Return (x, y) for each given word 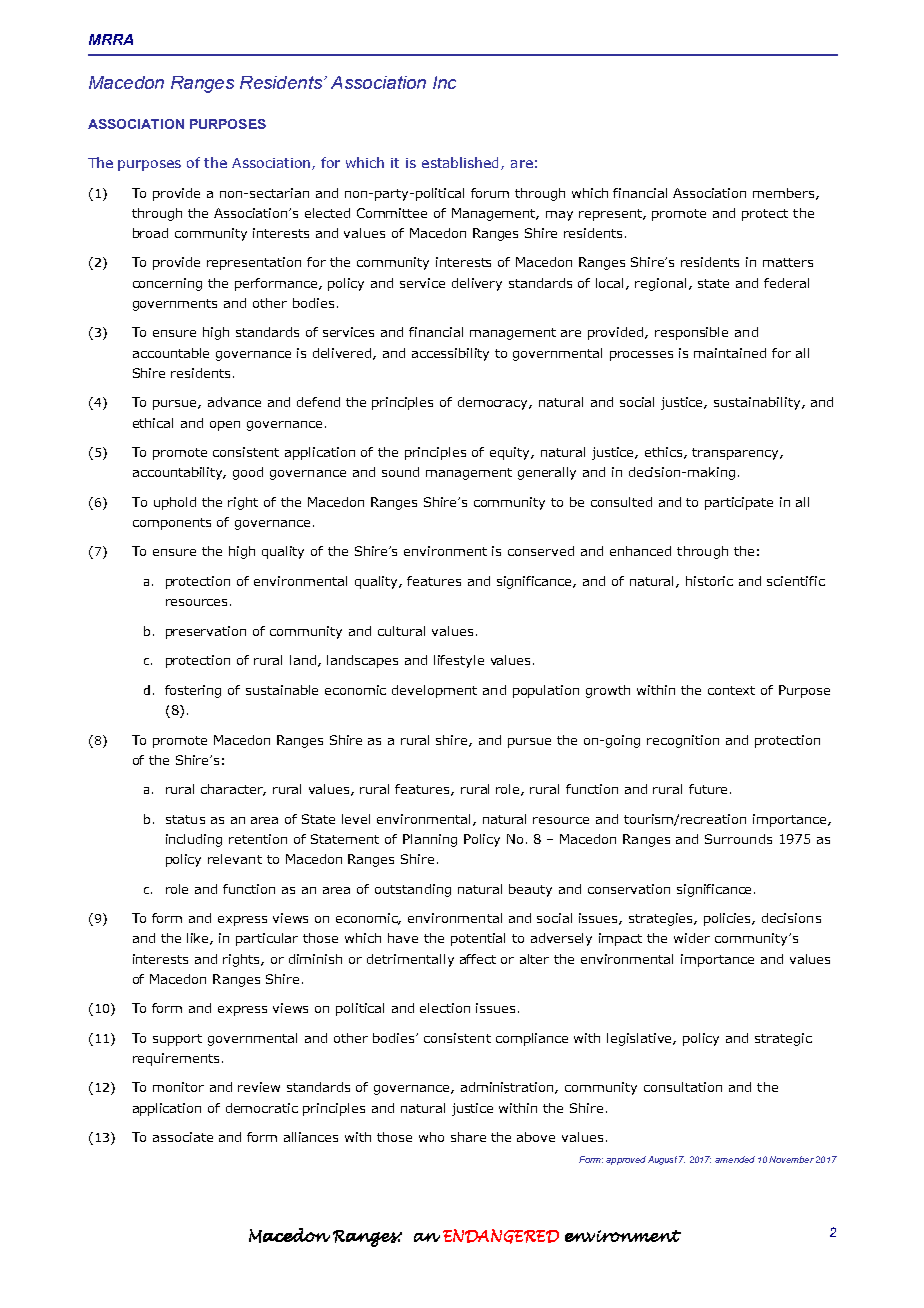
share (468, 1137)
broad (150, 233)
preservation (206, 632)
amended (735, 1159)
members (785, 194)
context (731, 690)
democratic (262, 1108)
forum (490, 193)
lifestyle (459, 661)
